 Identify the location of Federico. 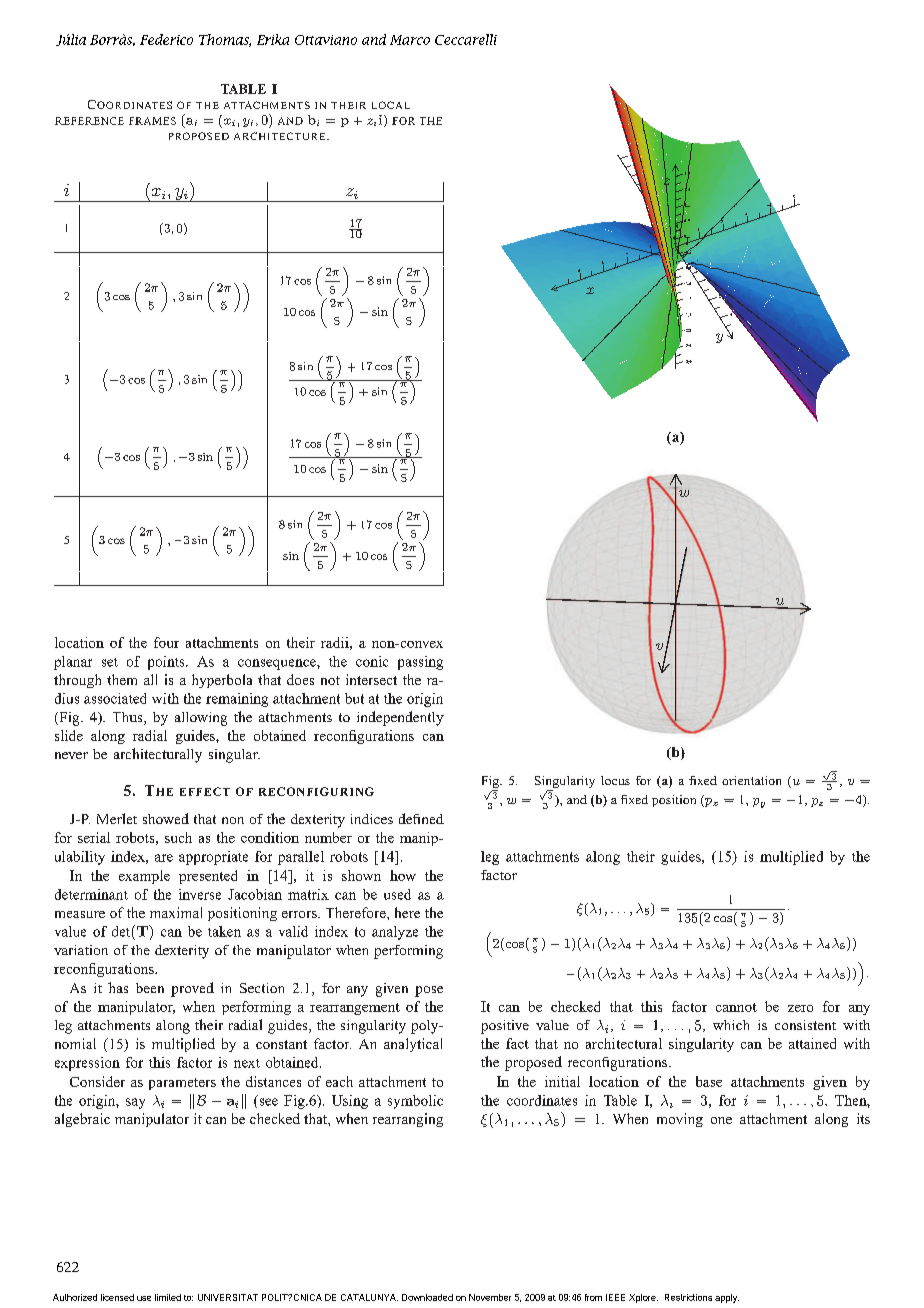
(166, 39).
